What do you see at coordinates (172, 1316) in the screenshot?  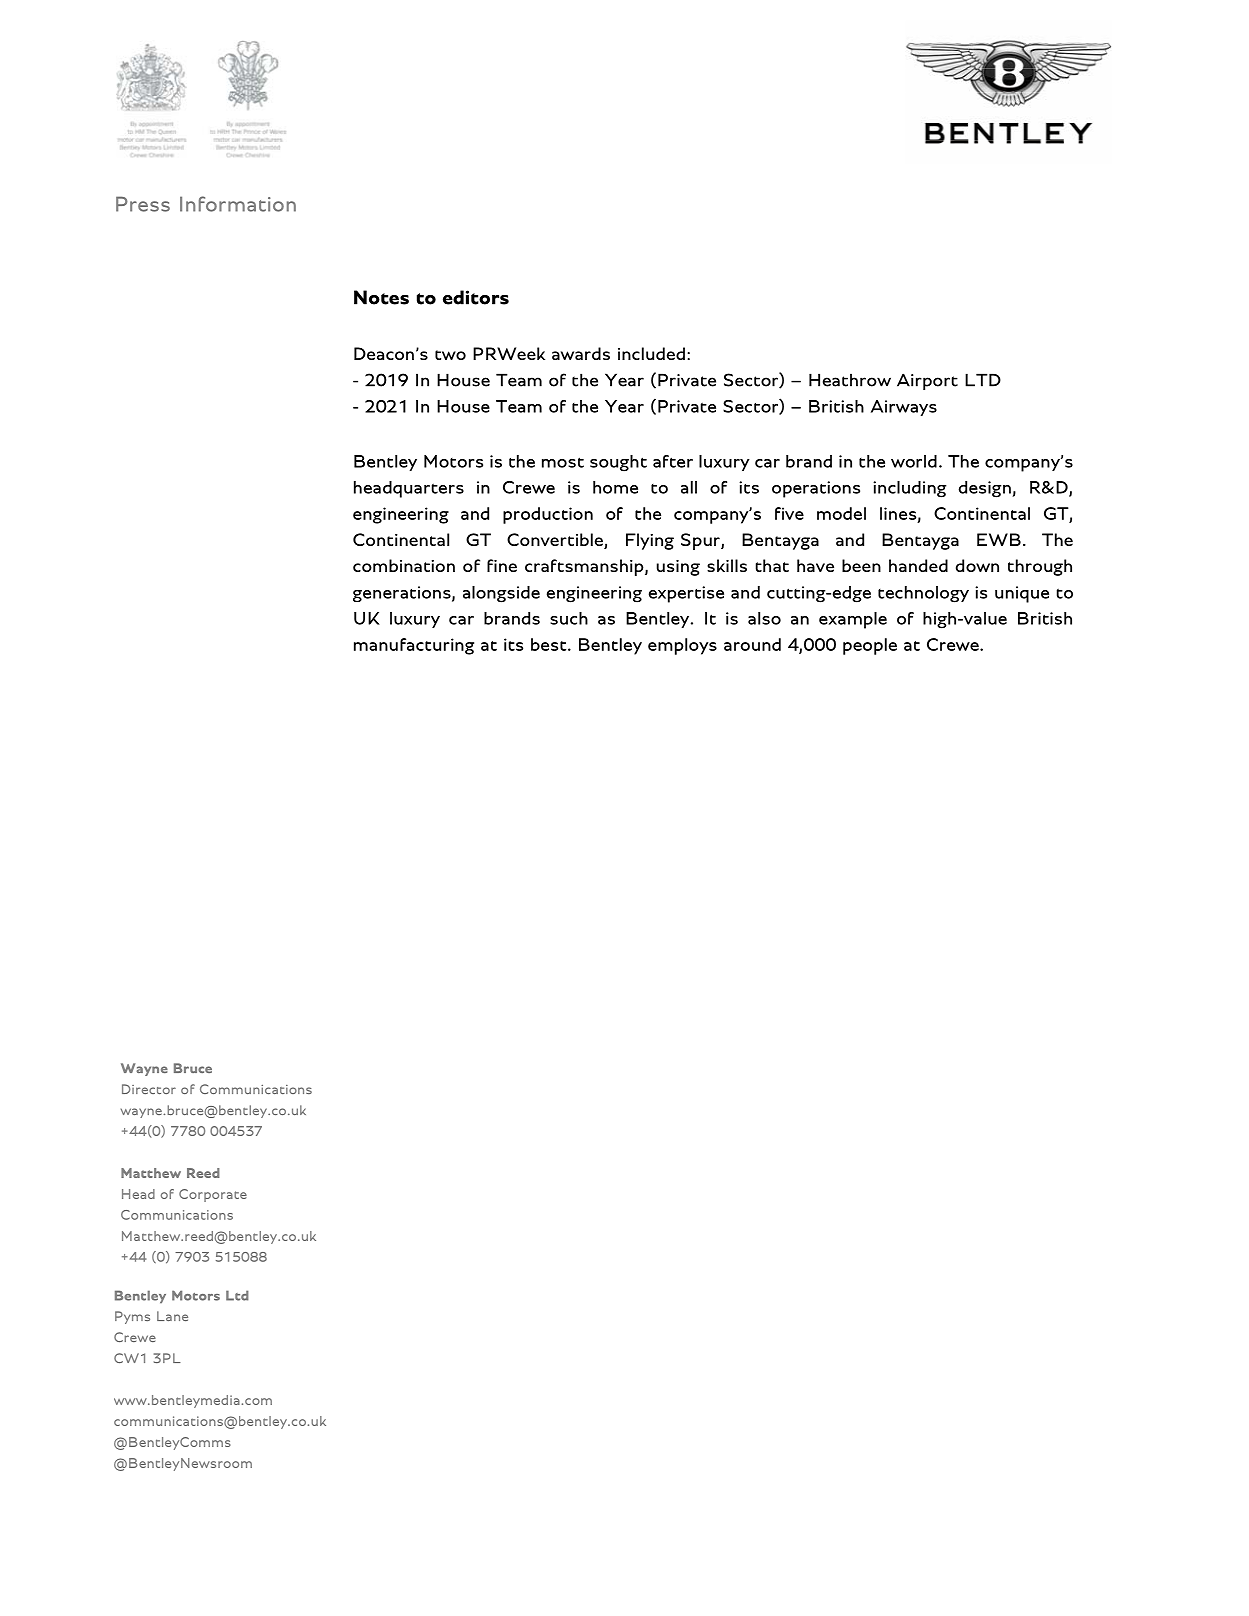 I see `Lane` at bounding box center [172, 1316].
